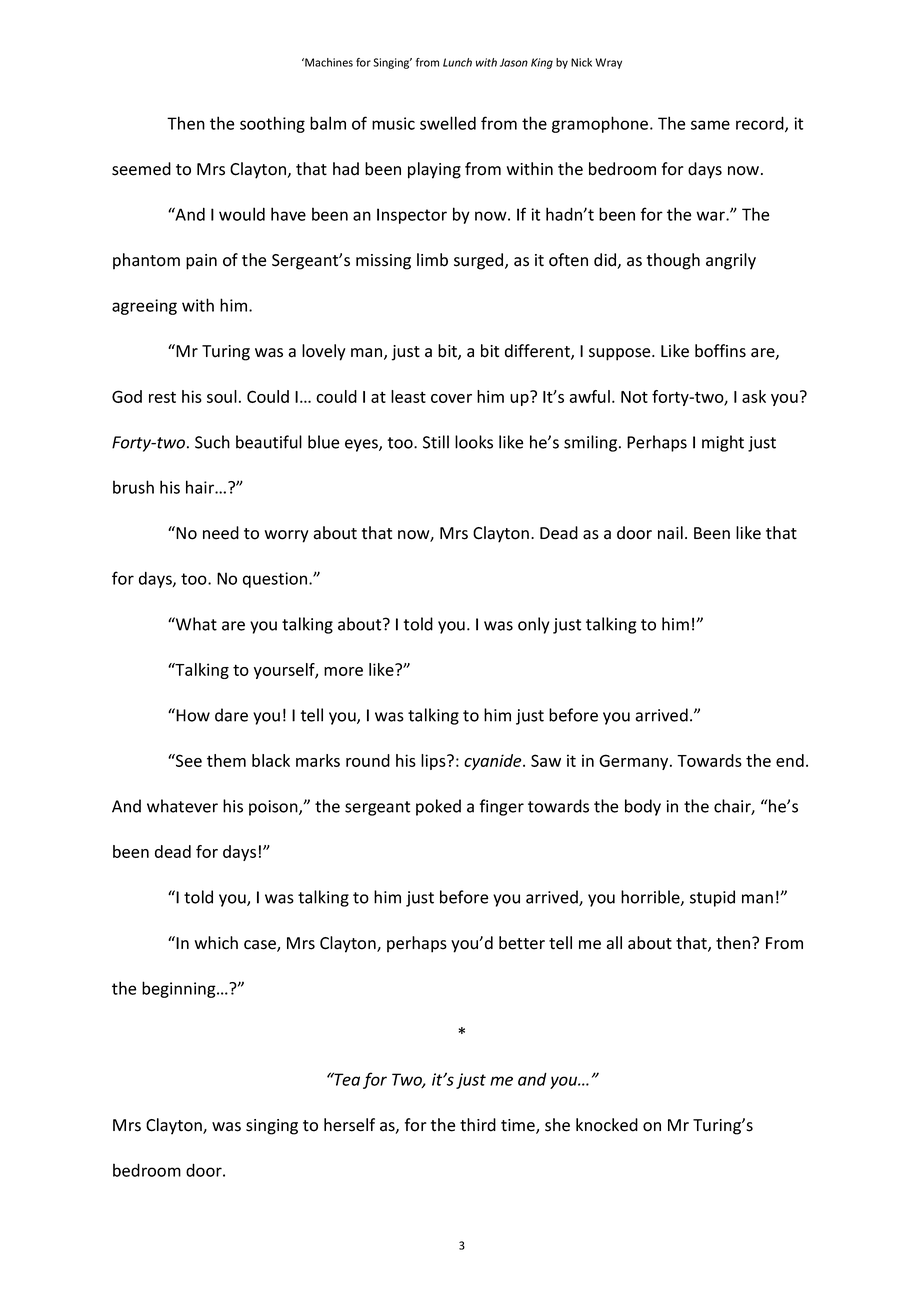 The height and width of the page is (1308, 924). Describe the element at coordinates (607, 1125) in the page. I see `knocked` at that location.
